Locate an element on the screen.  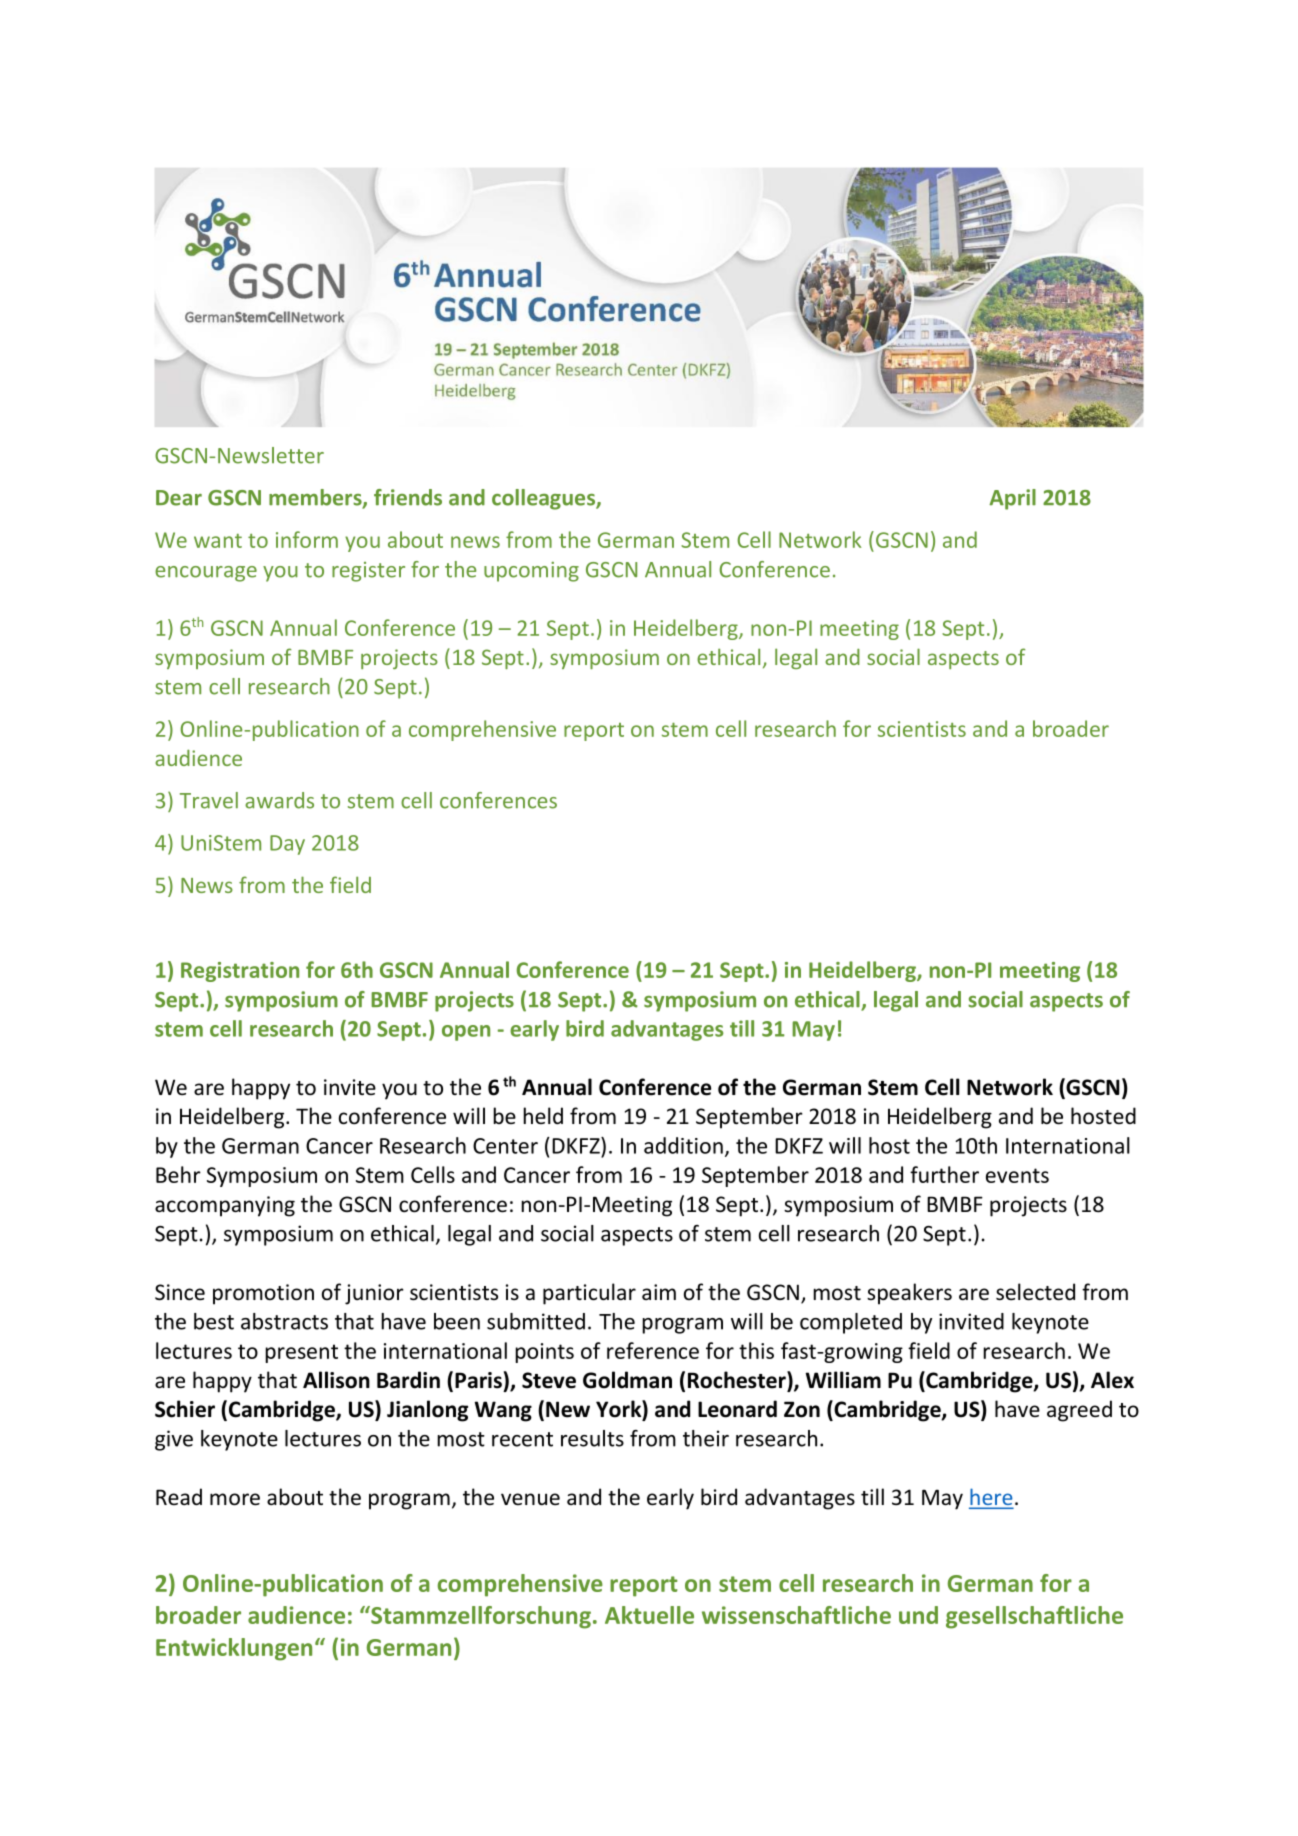
events is located at coordinates (1017, 1175).
